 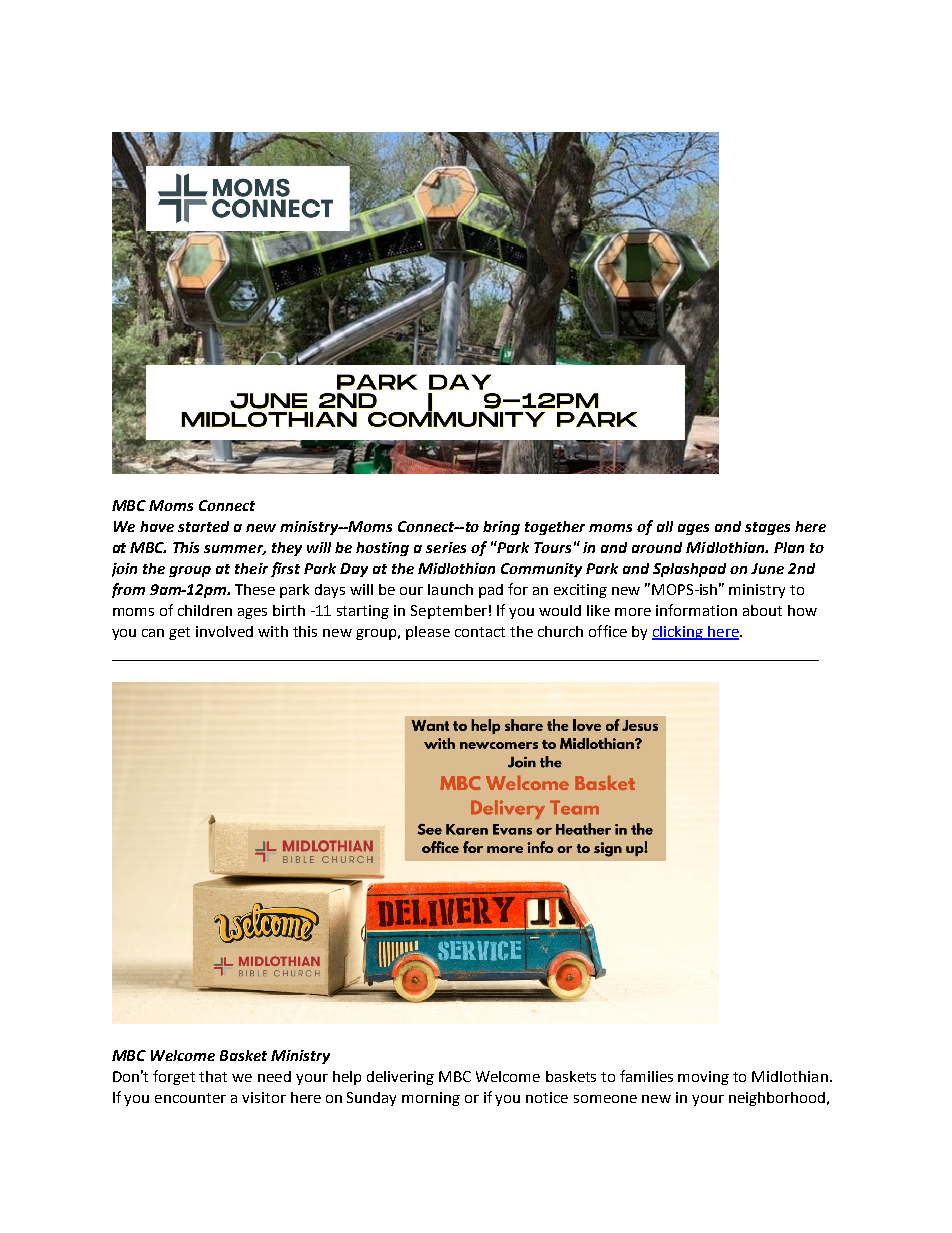 What do you see at coordinates (678, 633) in the screenshot?
I see `clicking` at bounding box center [678, 633].
